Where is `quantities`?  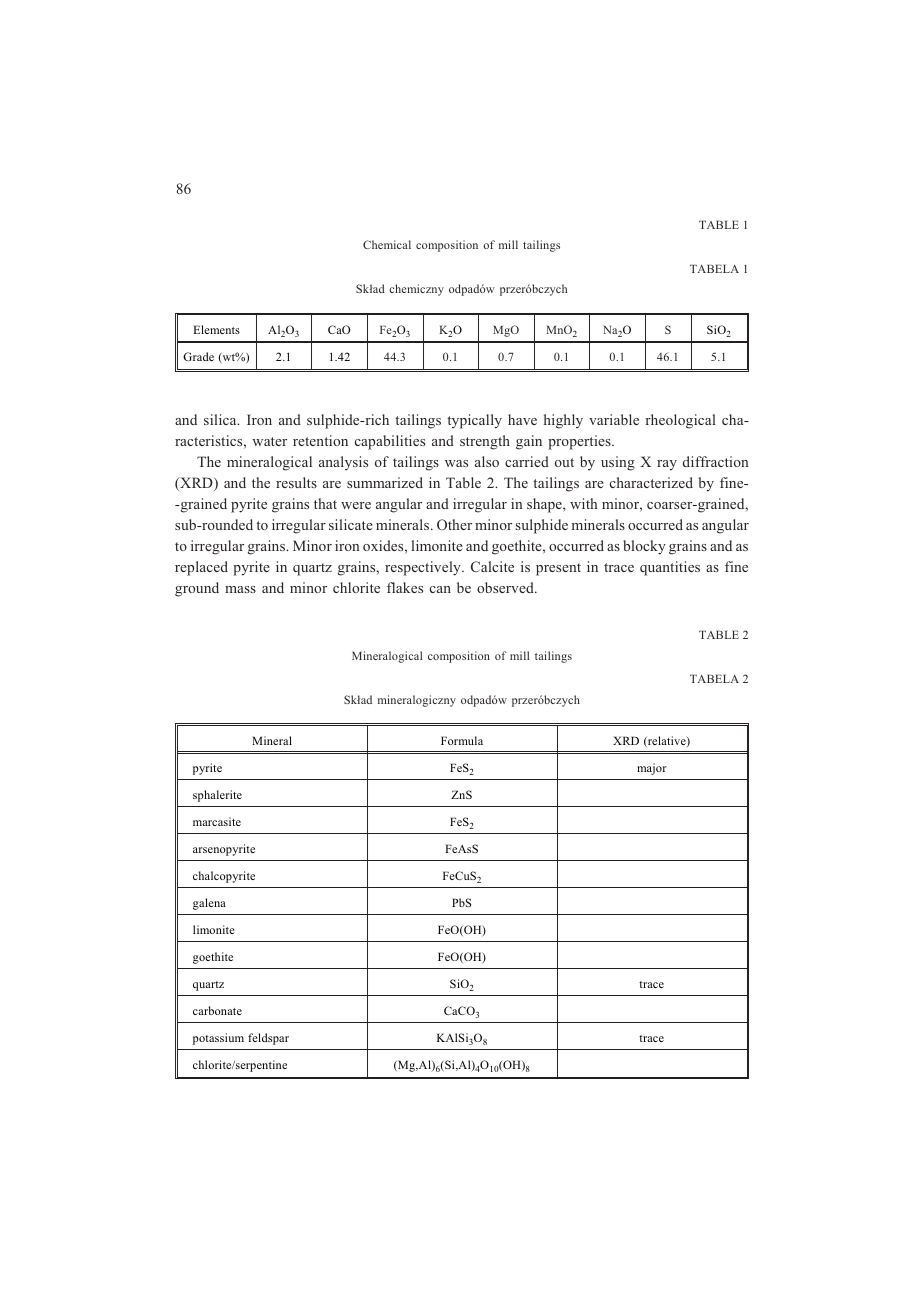 quantities is located at coordinates (670, 568).
